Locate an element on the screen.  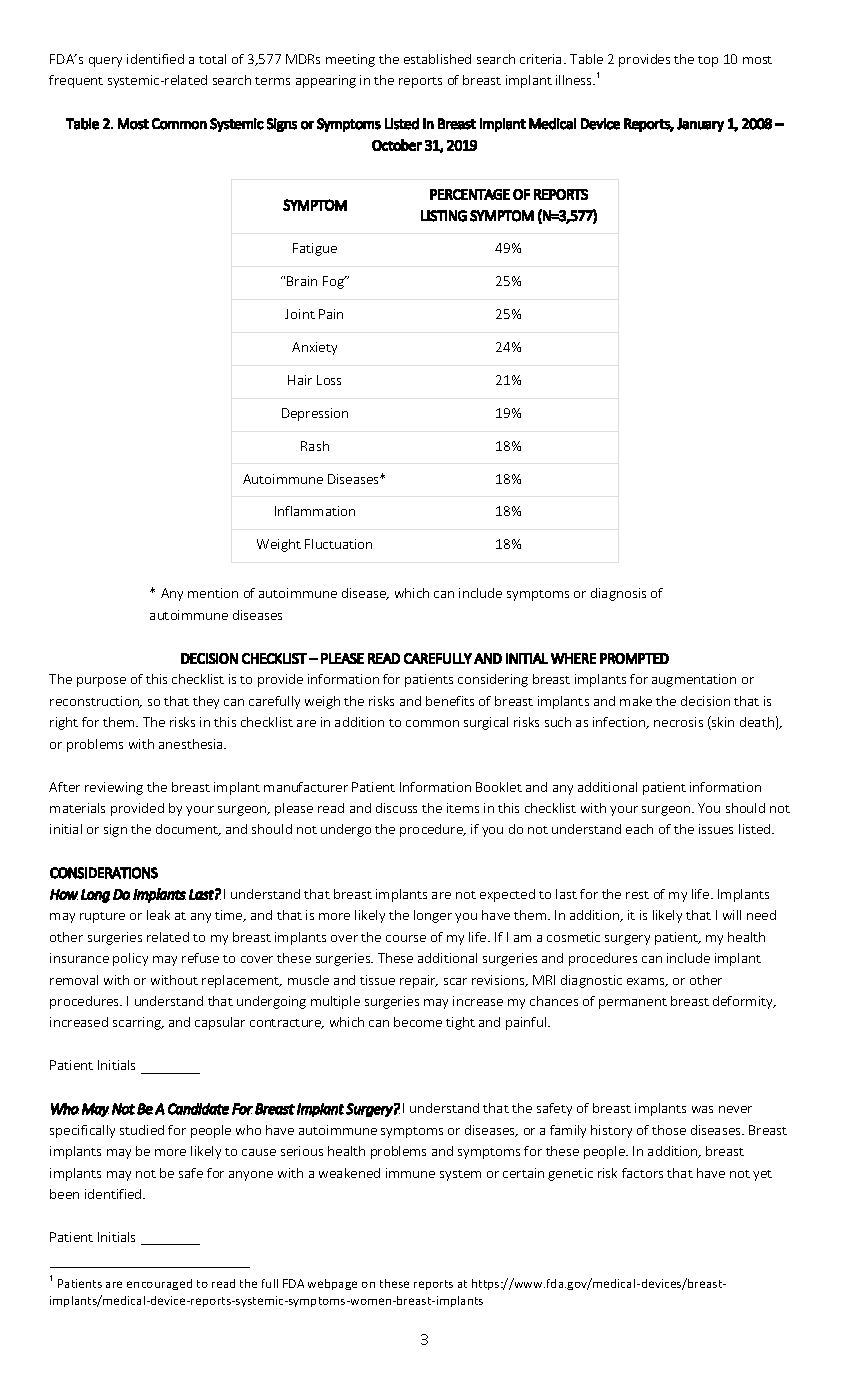
established is located at coordinates (437, 59).
